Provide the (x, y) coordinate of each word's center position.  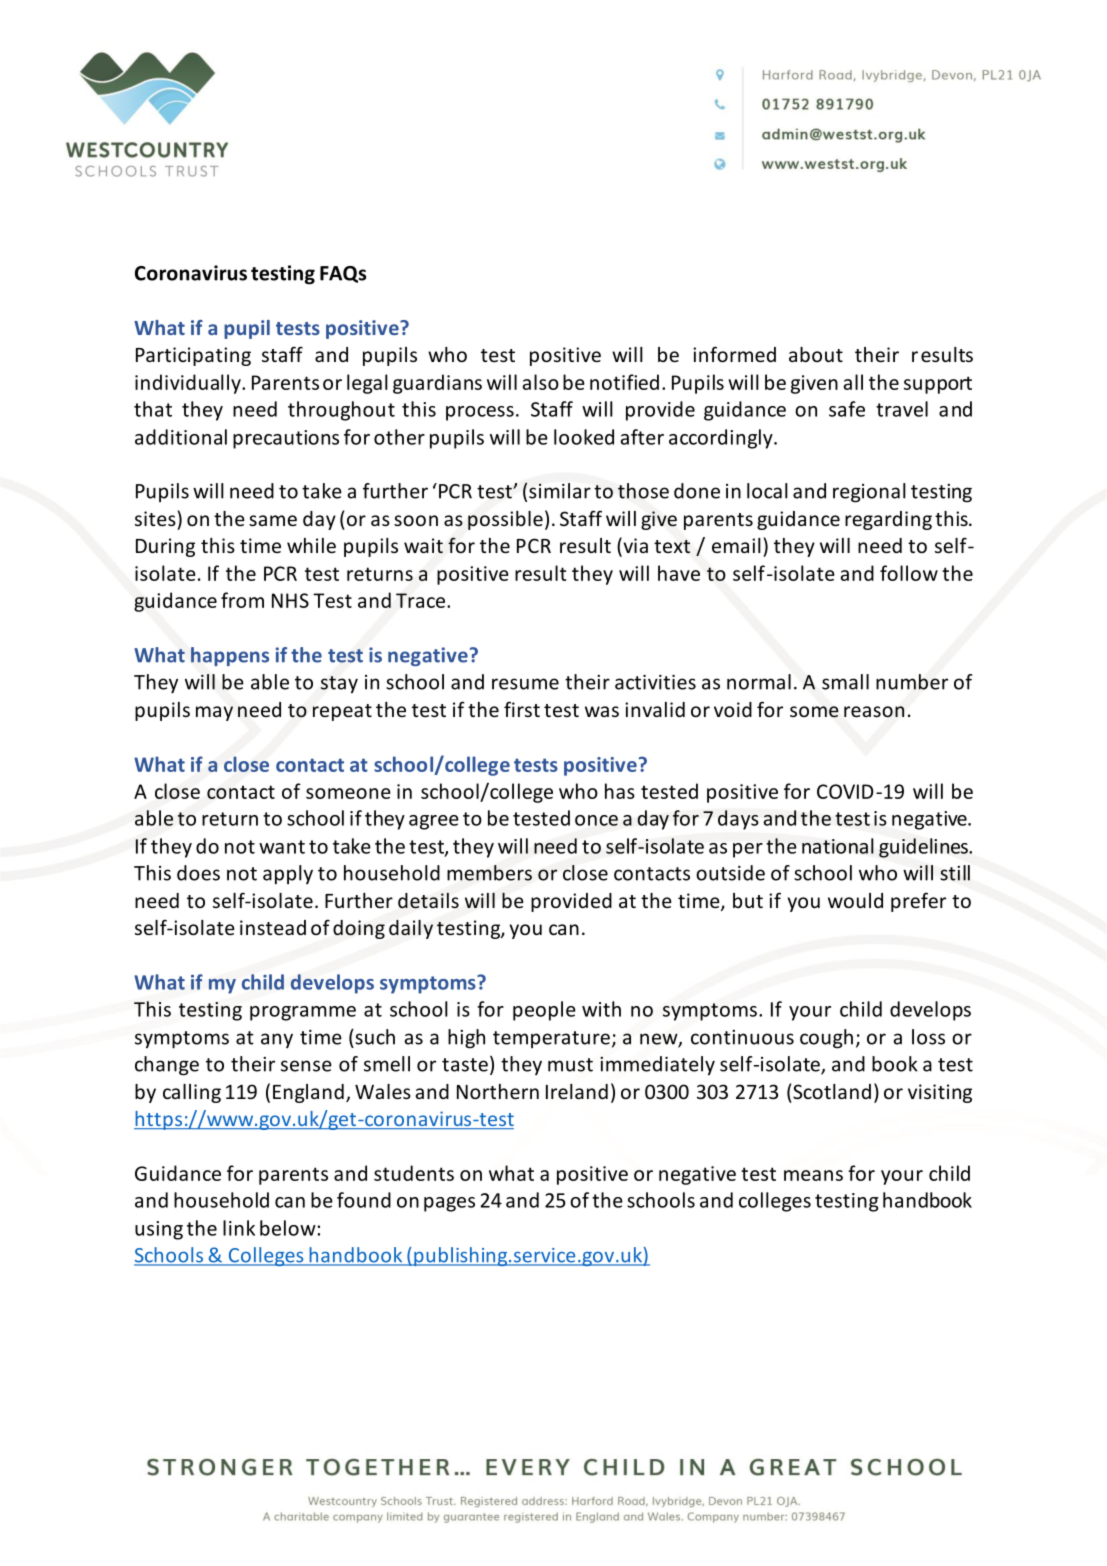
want (282, 847)
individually (189, 384)
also (540, 382)
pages (449, 1204)
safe (847, 409)
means (813, 1175)
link (239, 1228)
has (620, 791)
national (838, 846)
